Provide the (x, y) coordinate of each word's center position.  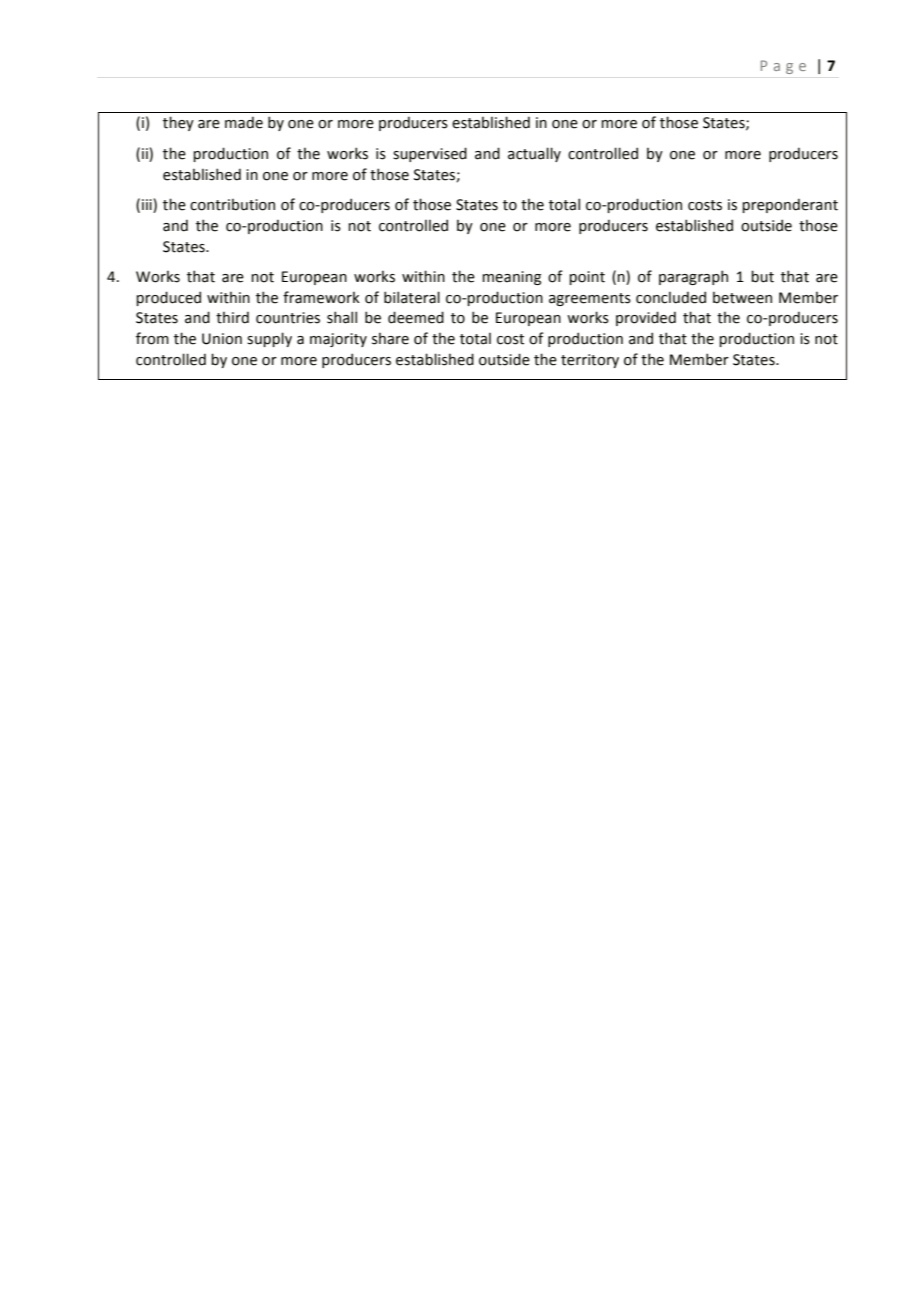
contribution (232, 204)
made (244, 122)
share (390, 338)
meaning (511, 278)
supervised (430, 154)
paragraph (693, 277)
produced (168, 298)
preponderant (790, 205)
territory (590, 361)
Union (222, 339)
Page (783, 67)
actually (534, 154)
